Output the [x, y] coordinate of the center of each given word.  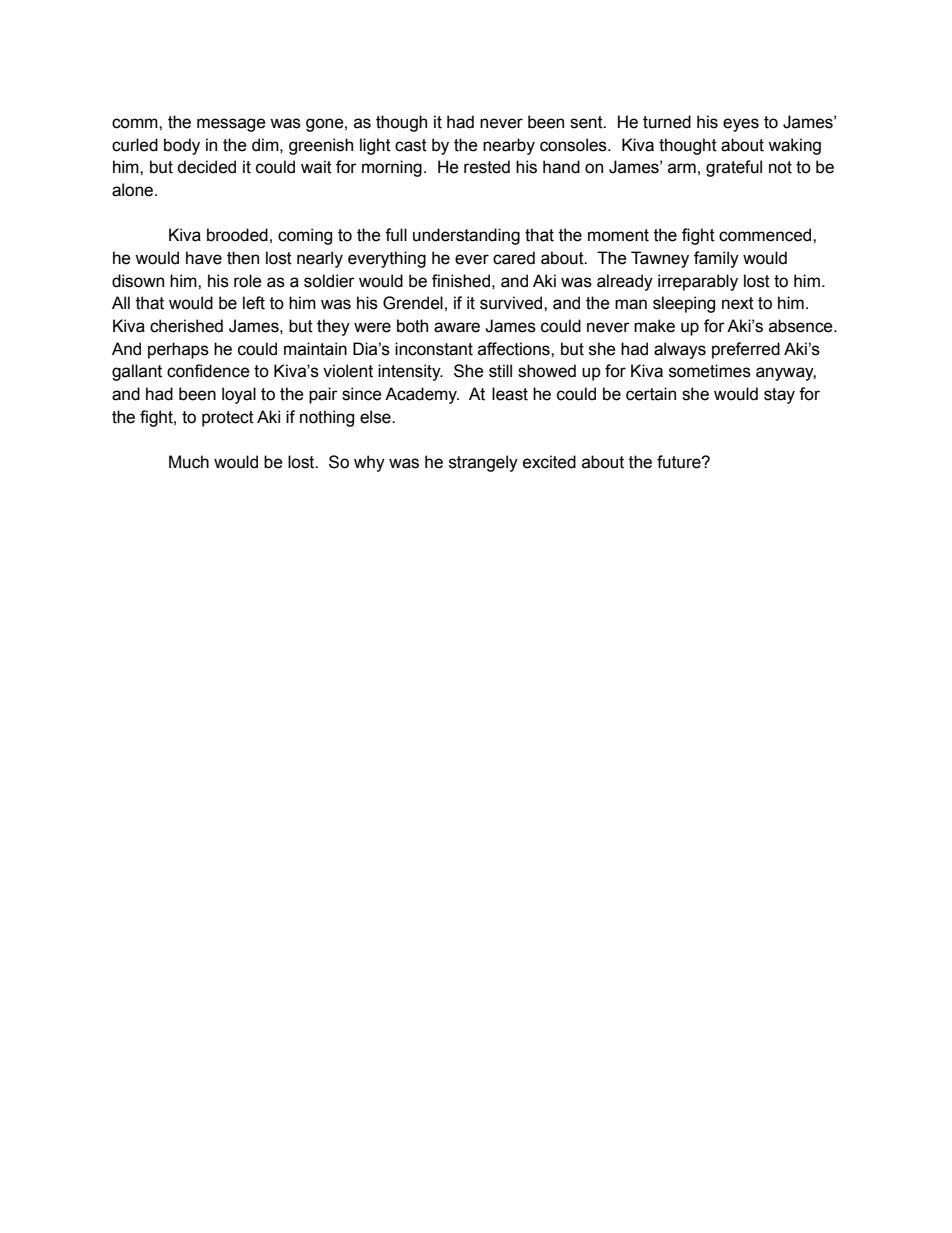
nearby [509, 146]
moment [618, 235]
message [231, 125]
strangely [483, 463]
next [738, 303]
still [500, 371]
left [254, 303]
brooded [237, 235]
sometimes [710, 371]
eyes [741, 125]
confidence [208, 371]
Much [189, 462]
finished [461, 281]
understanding [466, 236]
